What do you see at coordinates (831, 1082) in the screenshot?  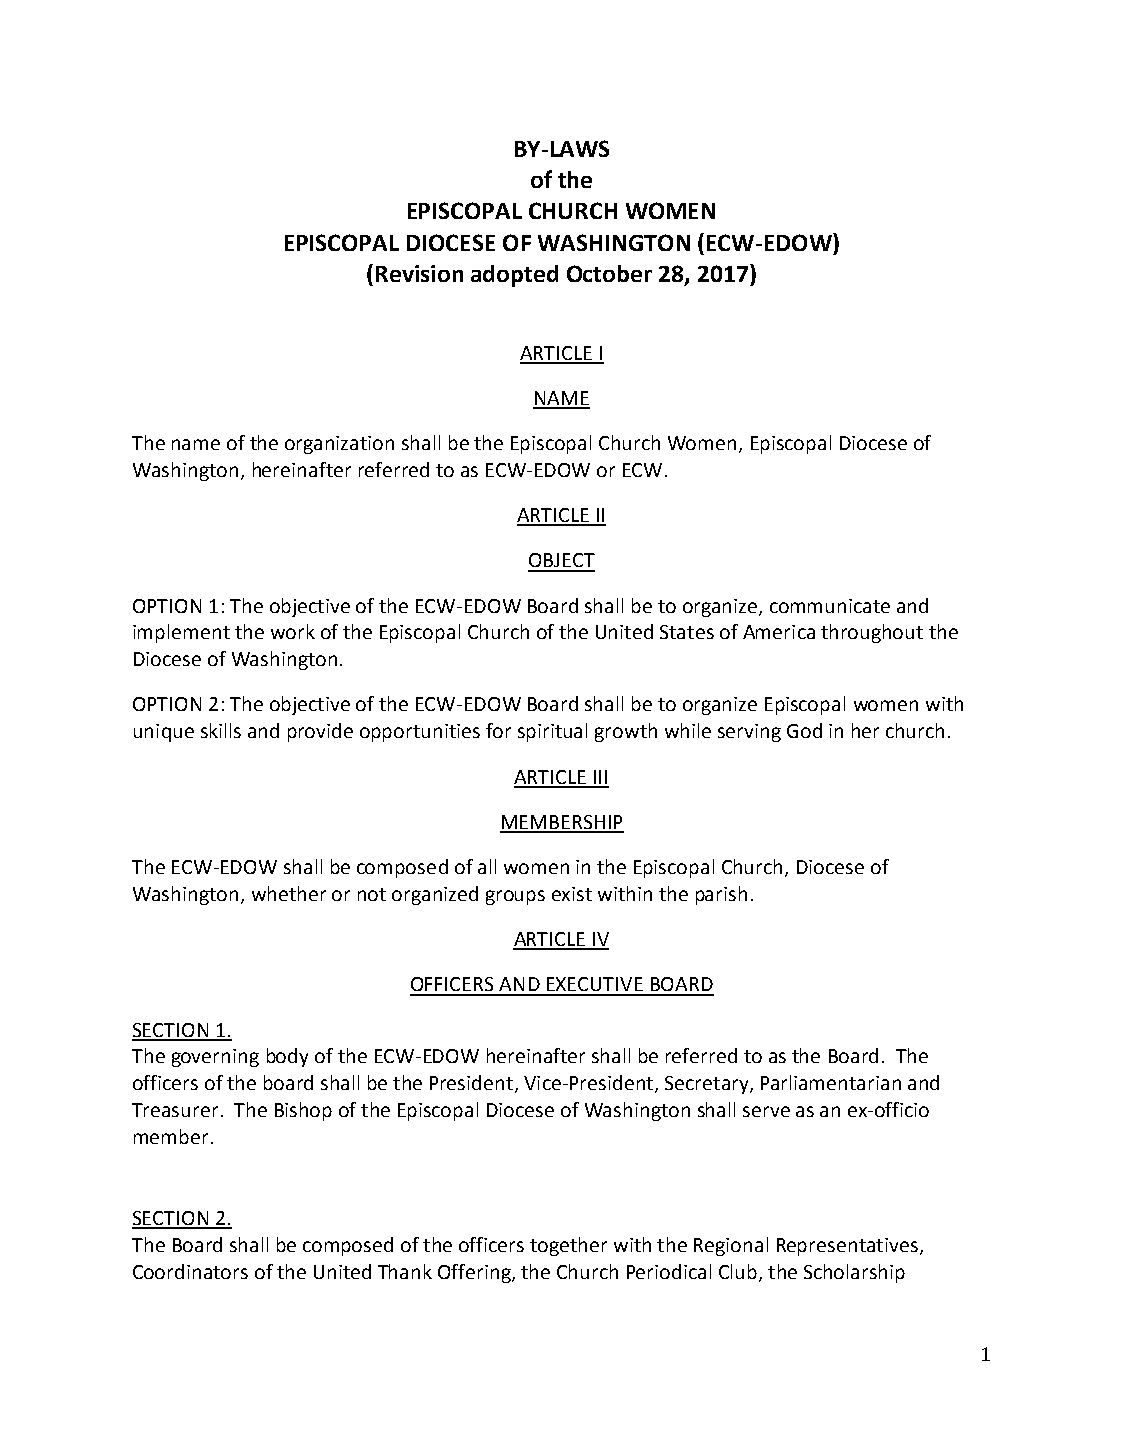 I see `Parliamentarian` at bounding box center [831, 1082].
